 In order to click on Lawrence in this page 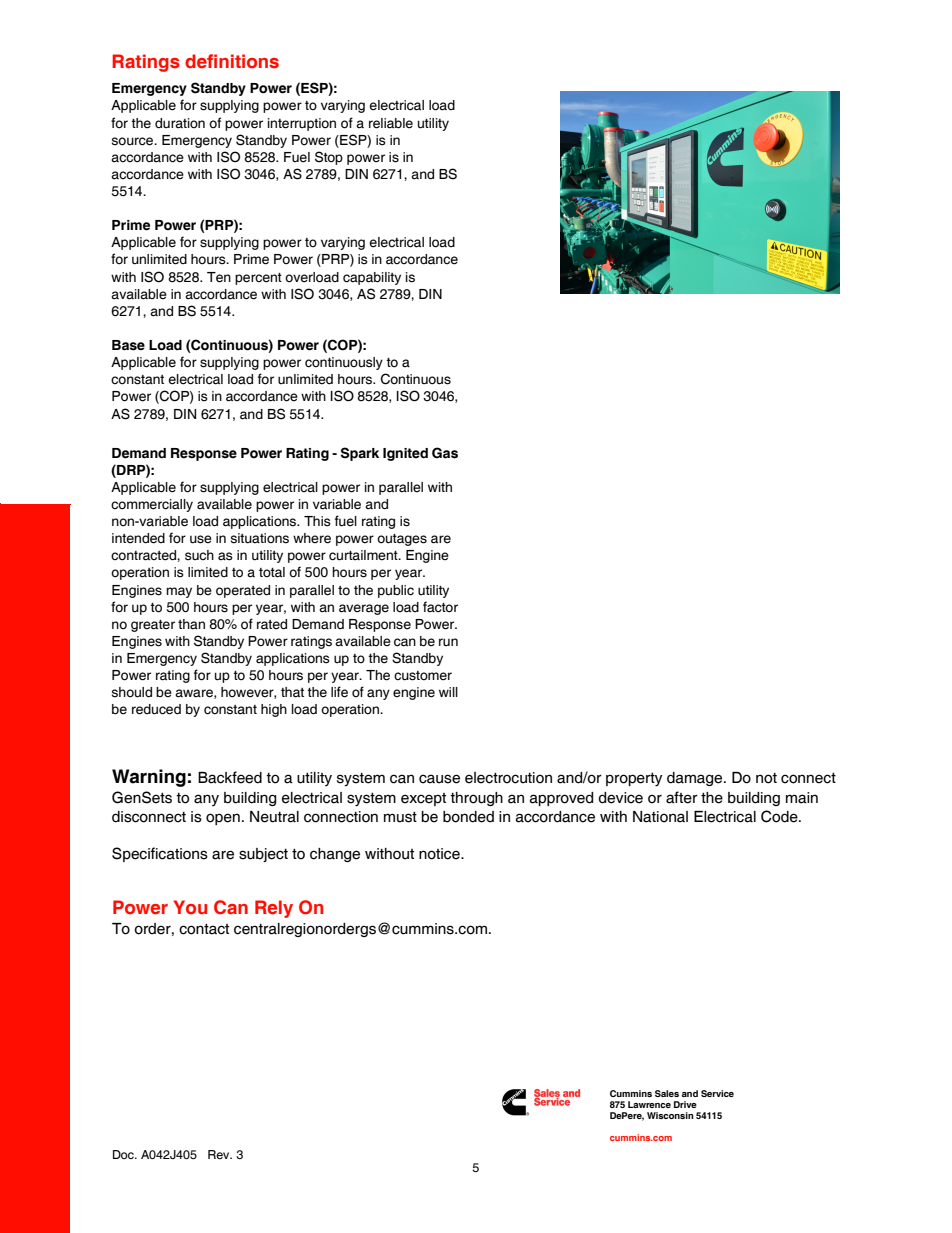, I will do `click(649, 1104)`.
